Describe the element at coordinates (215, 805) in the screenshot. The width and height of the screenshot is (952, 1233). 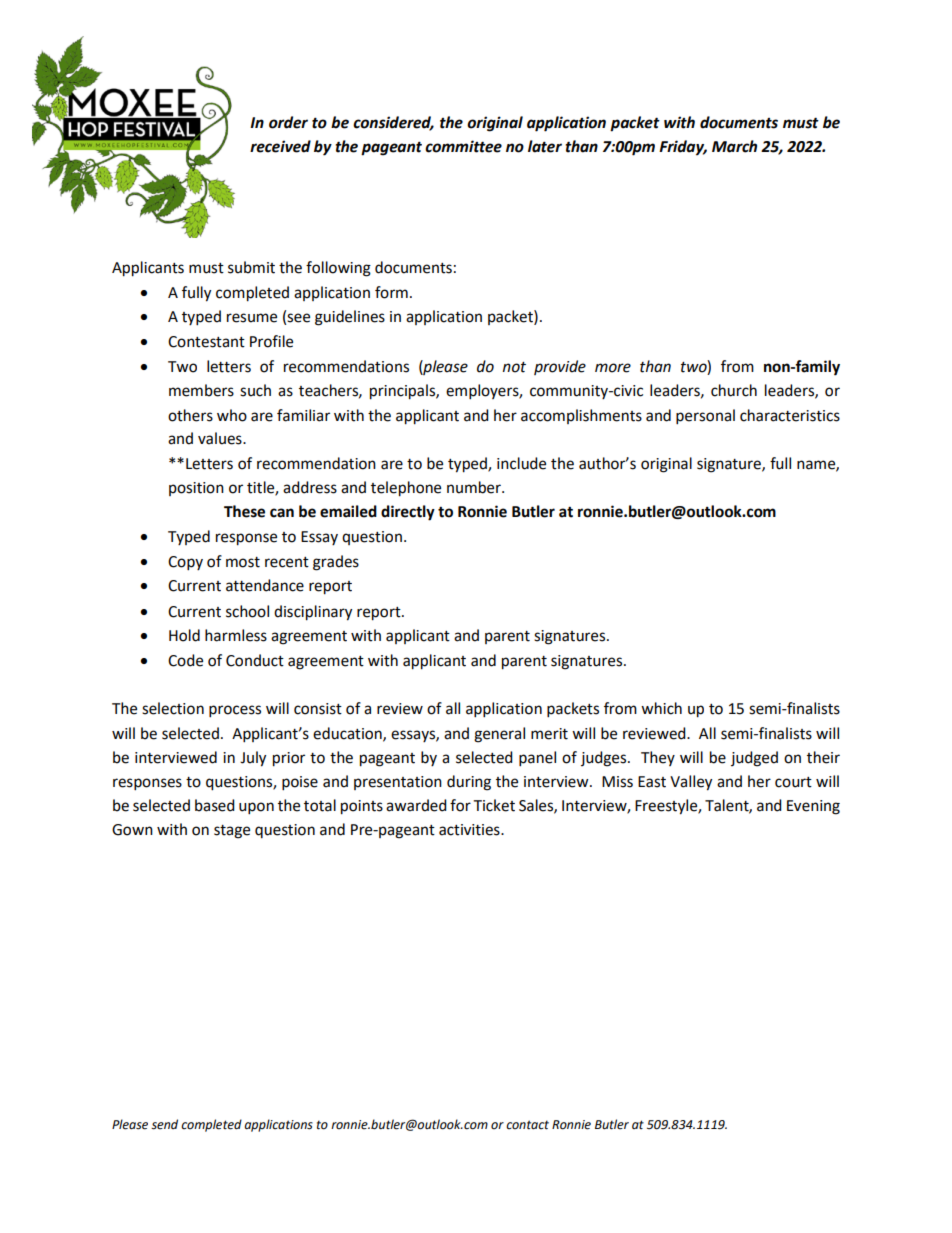
I see `based` at that location.
